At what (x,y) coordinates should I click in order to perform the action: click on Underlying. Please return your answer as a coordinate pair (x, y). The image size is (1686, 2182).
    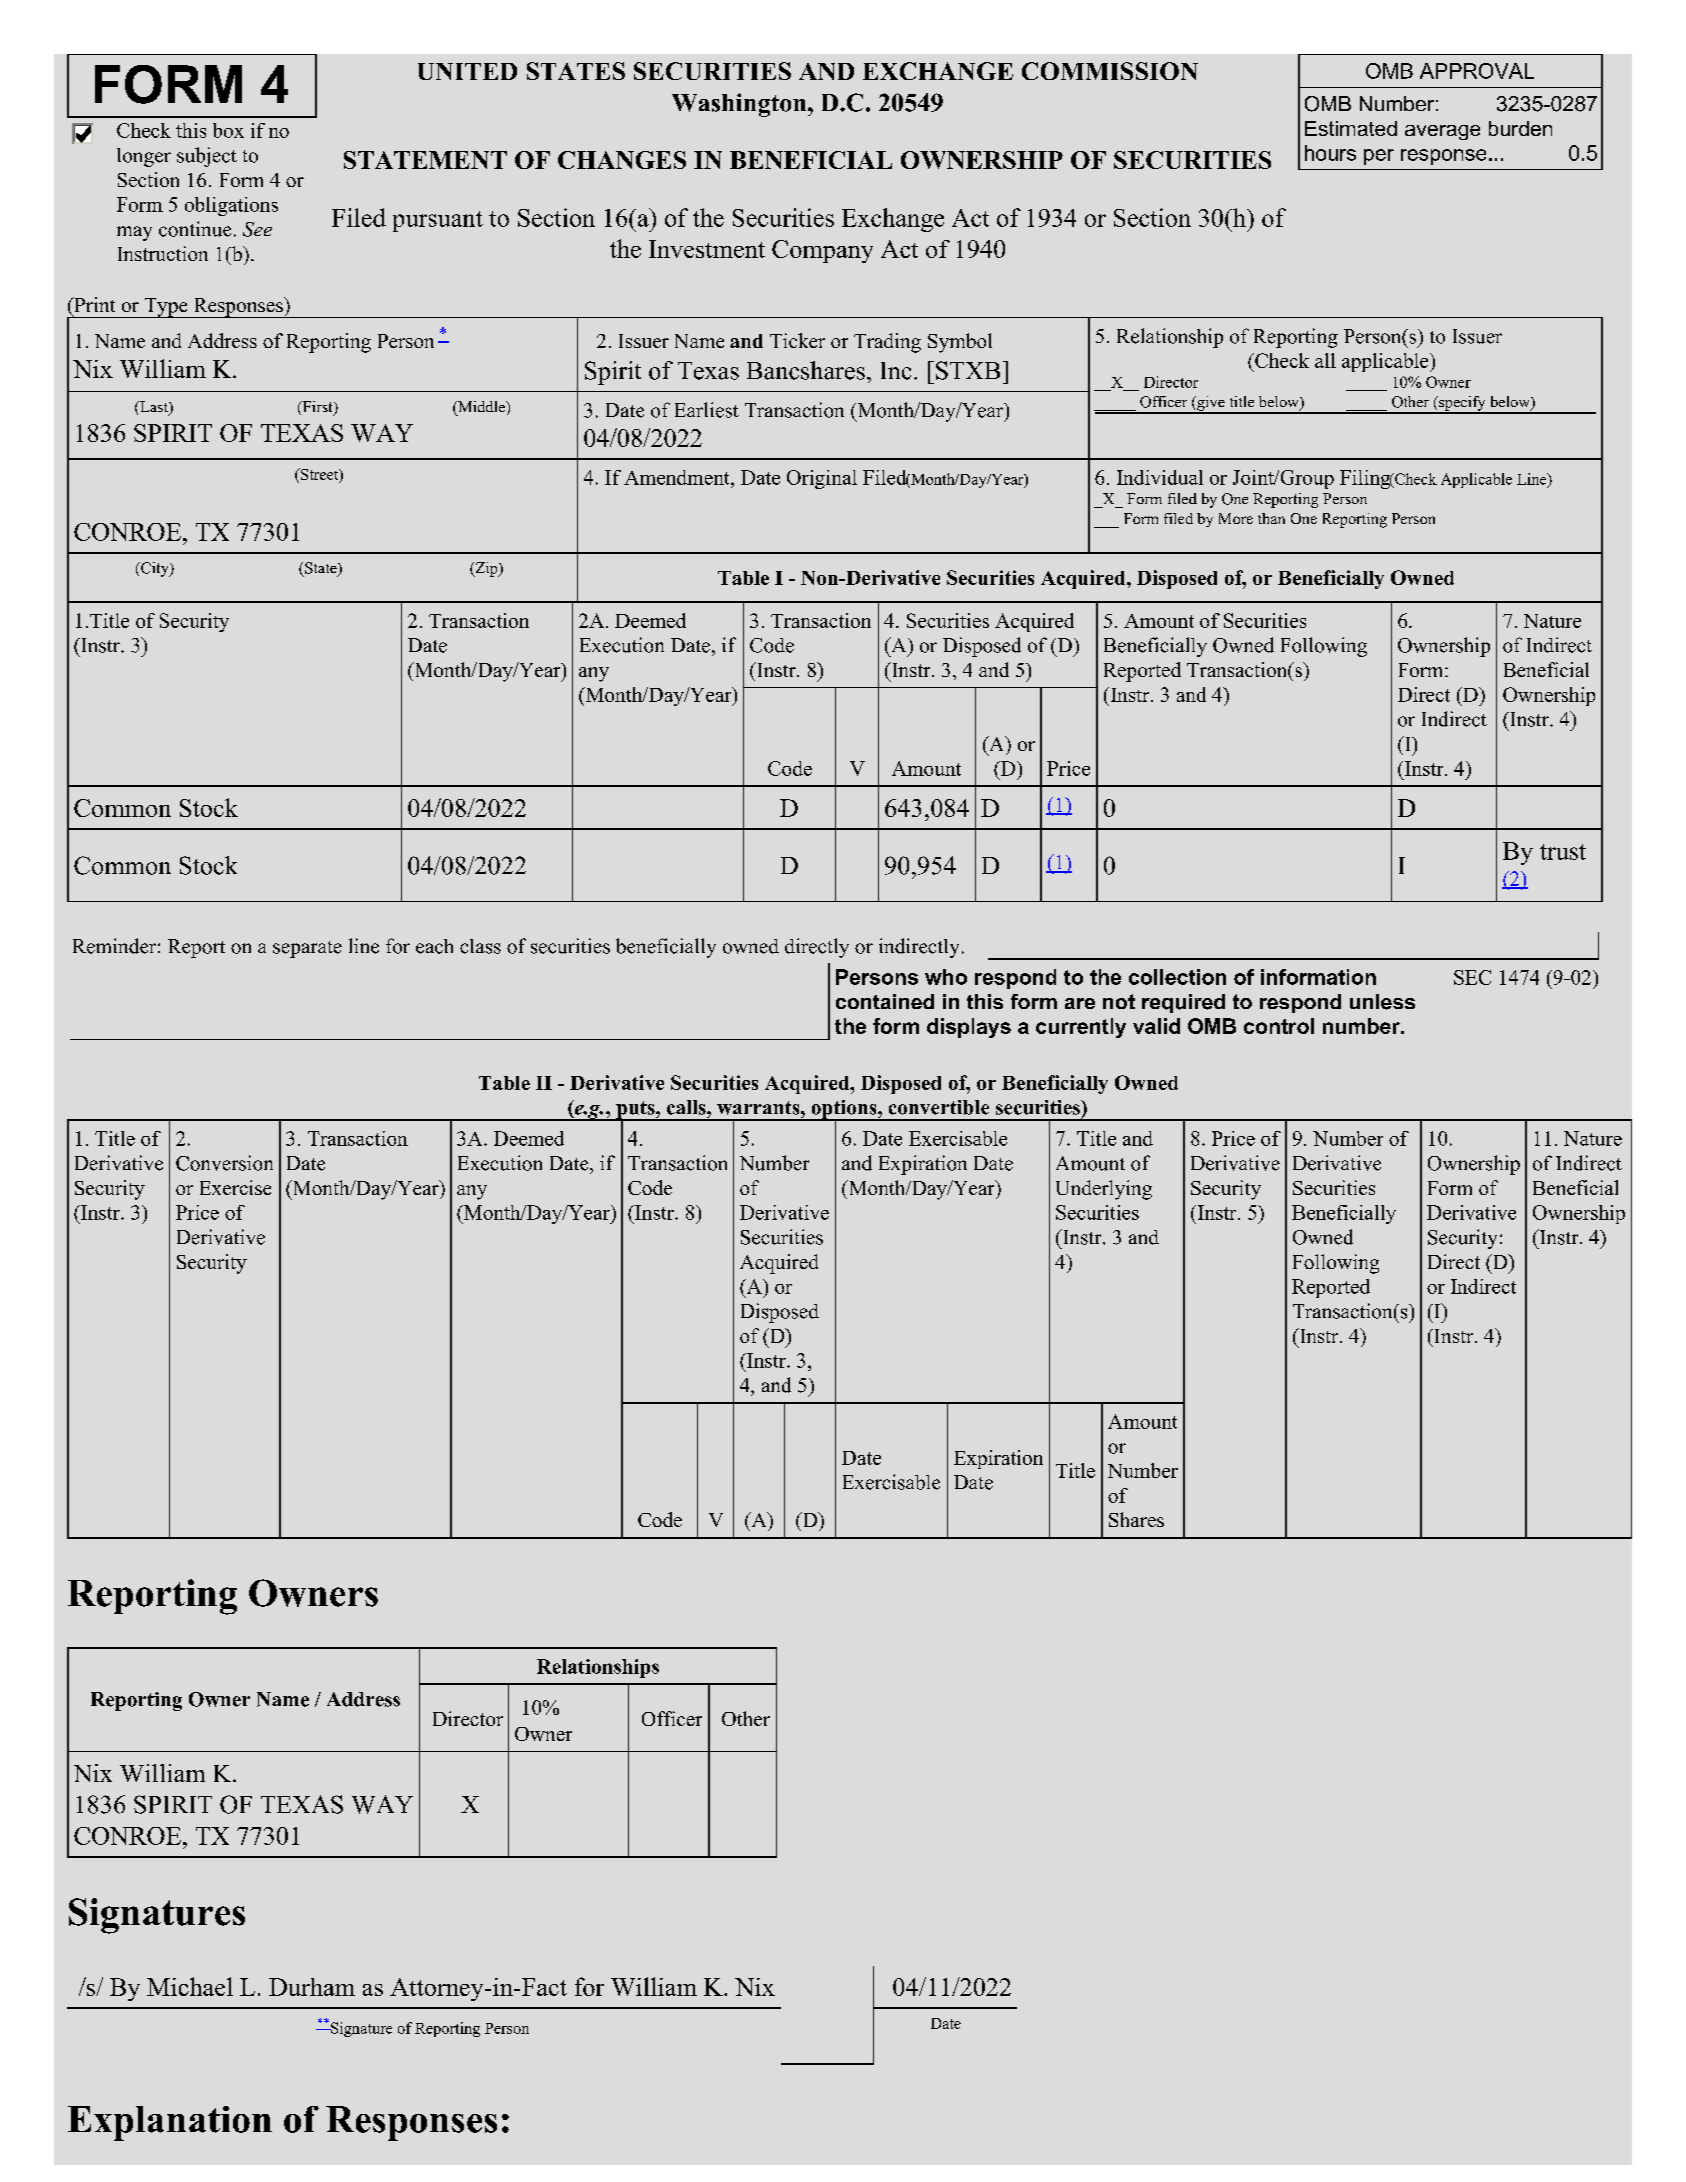
    Looking at the image, I should click on (1104, 1190).
